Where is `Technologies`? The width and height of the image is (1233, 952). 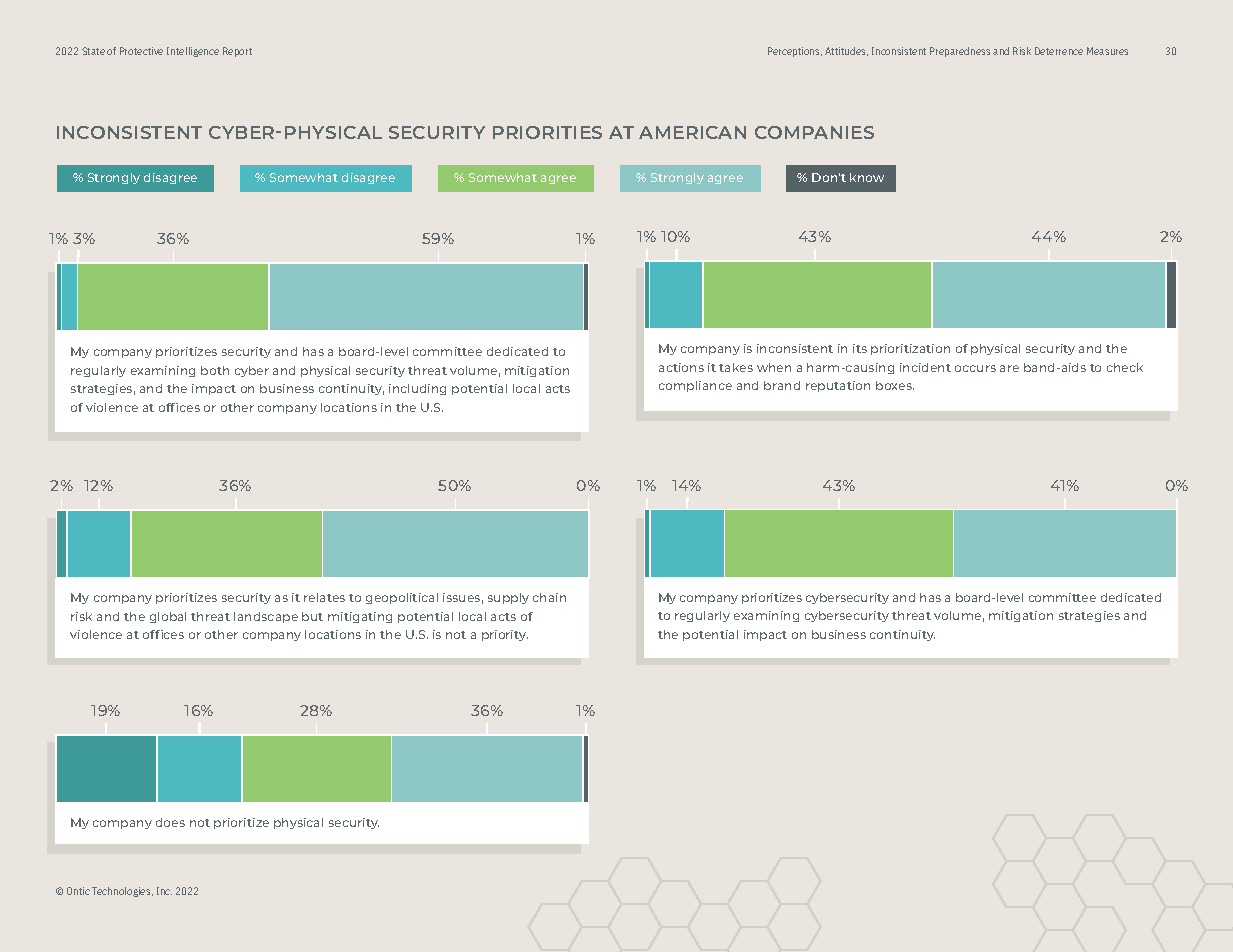
Technologies is located at coordinates (122, 892).
